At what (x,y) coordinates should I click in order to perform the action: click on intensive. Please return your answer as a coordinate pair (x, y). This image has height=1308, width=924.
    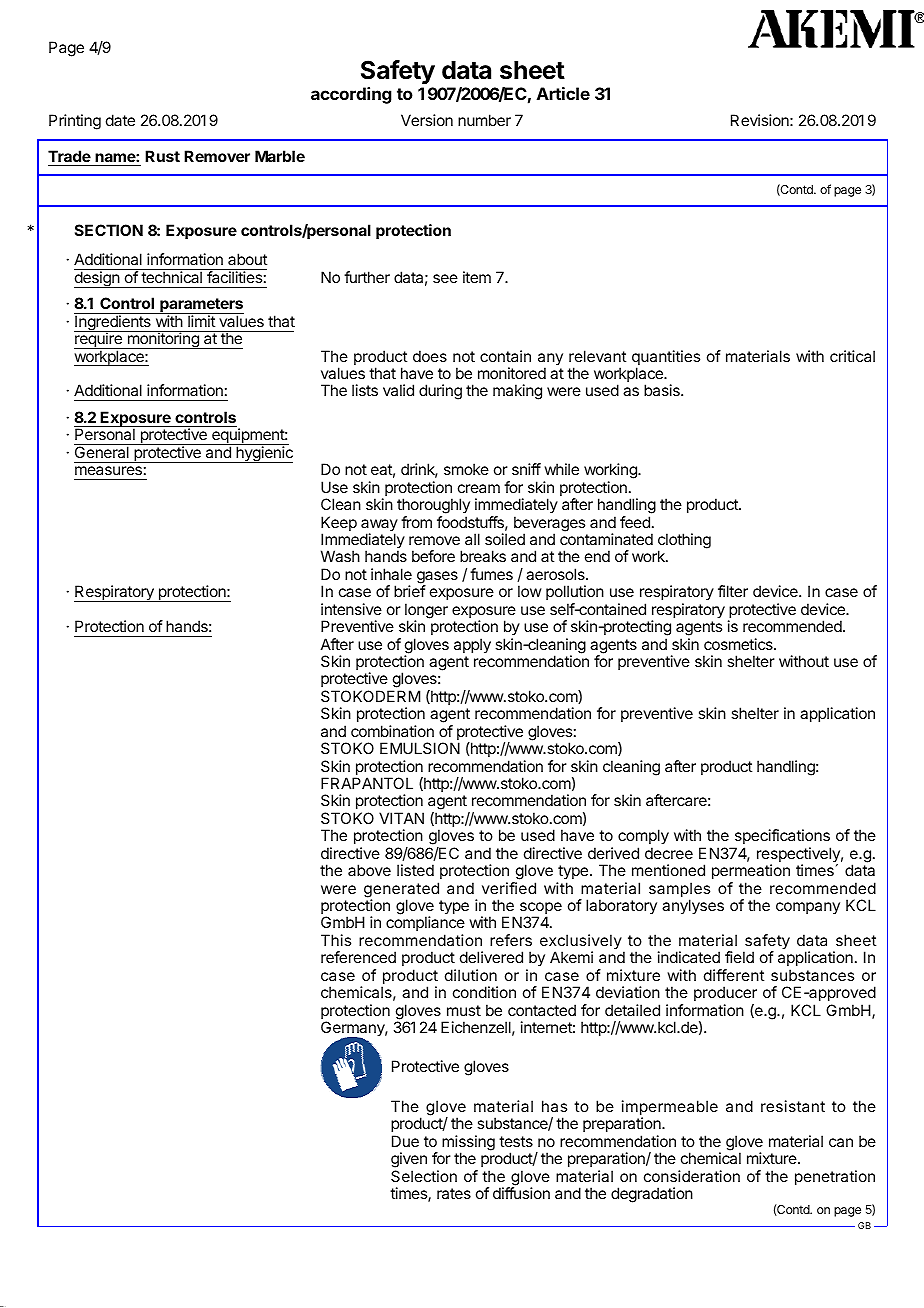
    Looking at the image, I should click on (351, 609).
